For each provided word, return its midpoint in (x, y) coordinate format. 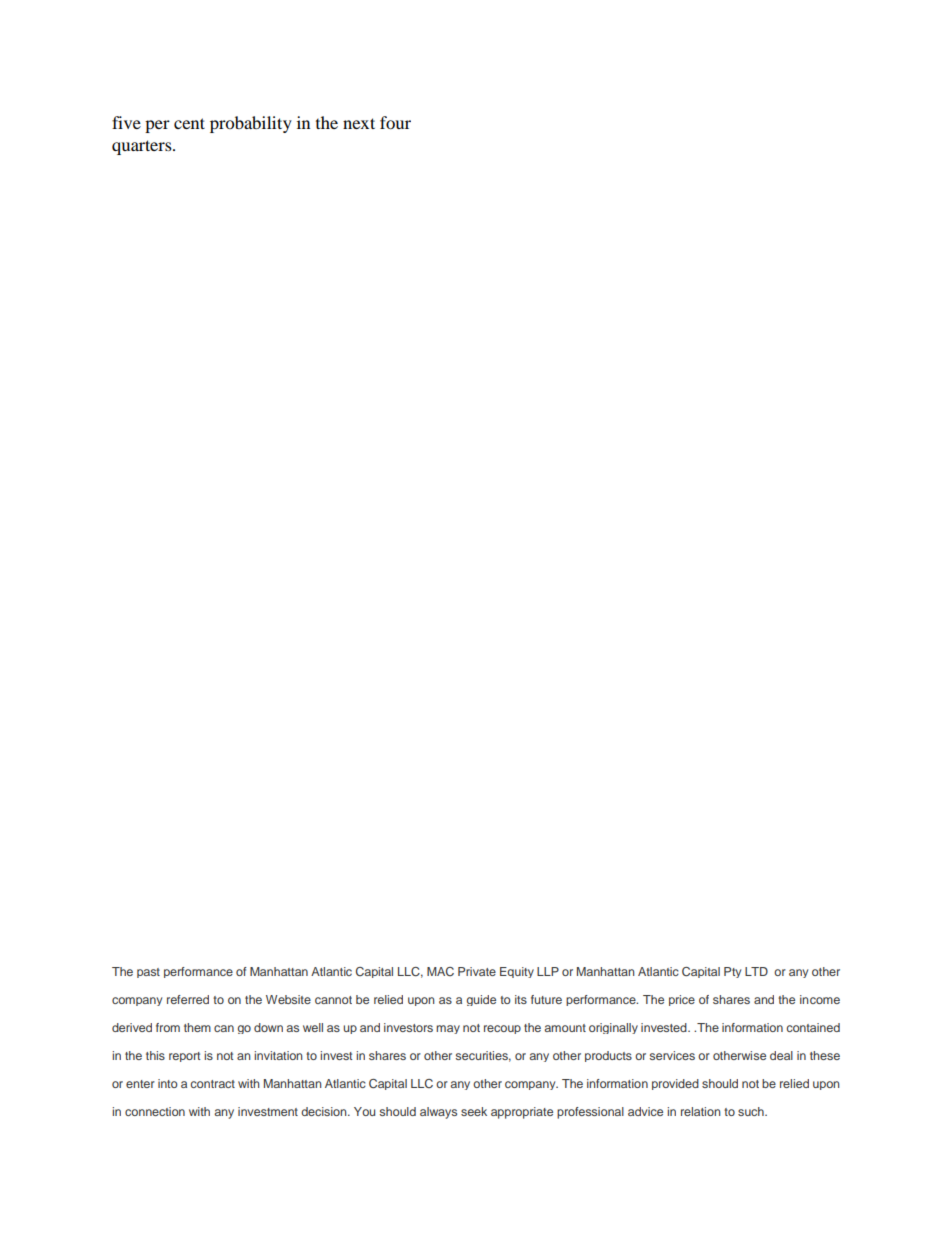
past (148, 973)
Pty (732, 972)
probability (251, 124)
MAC (440, 971)
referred (188, 999)
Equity (517, 972)
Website (288, 999)
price (682, 1000)
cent (189, 123)
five (126, 122)
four (395, 122)
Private (477, 971)
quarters (143, 147)
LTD (756, 971)
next (359, 123)
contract (212, 1084)
